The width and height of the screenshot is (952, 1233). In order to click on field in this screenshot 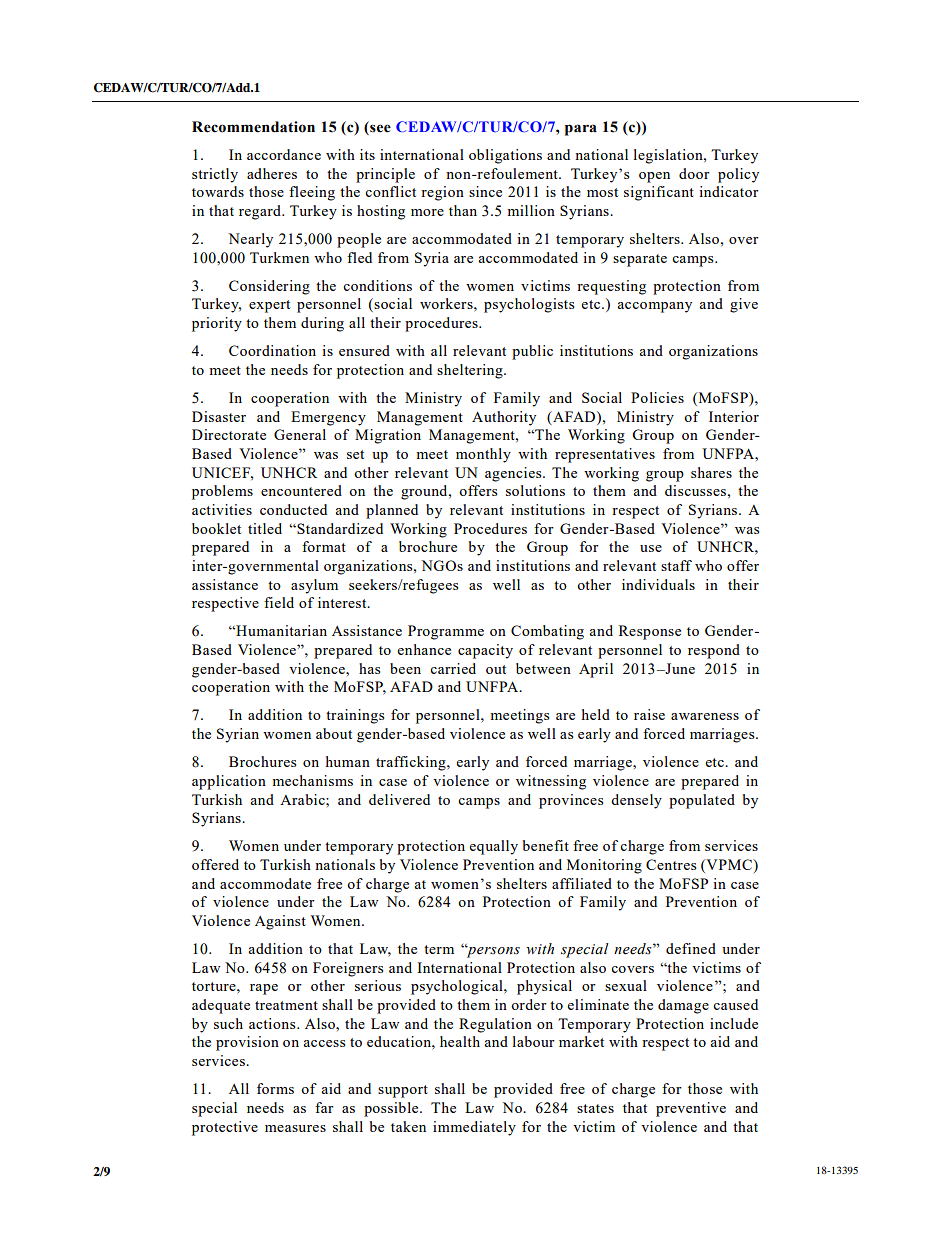, I will do `click(279, 602)`.
